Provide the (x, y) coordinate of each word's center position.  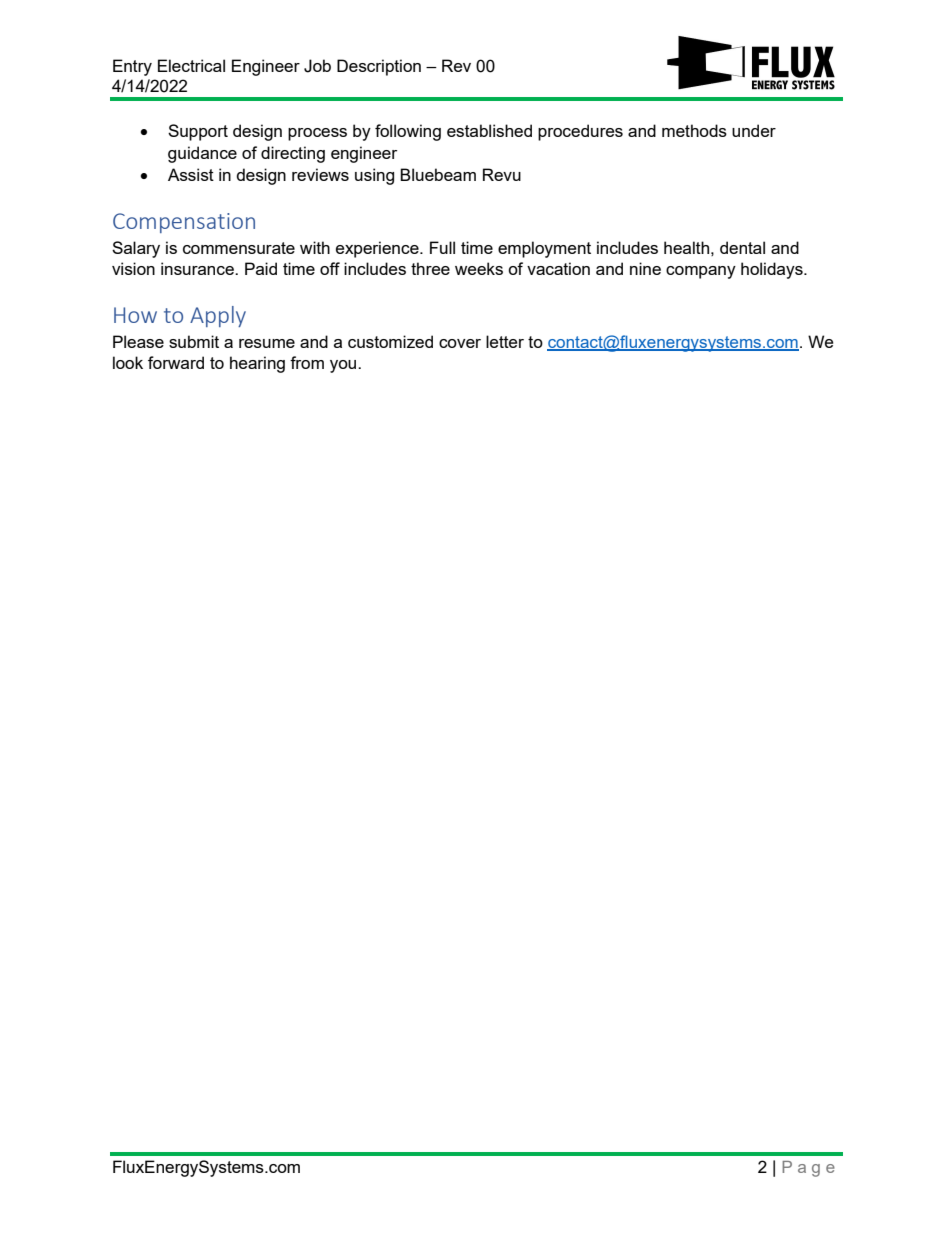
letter (505, 341)
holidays (773, 270)
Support (198, 132)
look (128, 362)
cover (460, 343)
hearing (257, 364)
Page (808, 1169)
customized (390, 341)
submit (194, 341)
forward (176, 362)
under (754, 130)
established (489, 130)
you (344, 366)
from (307, 362)
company (701, 272)
